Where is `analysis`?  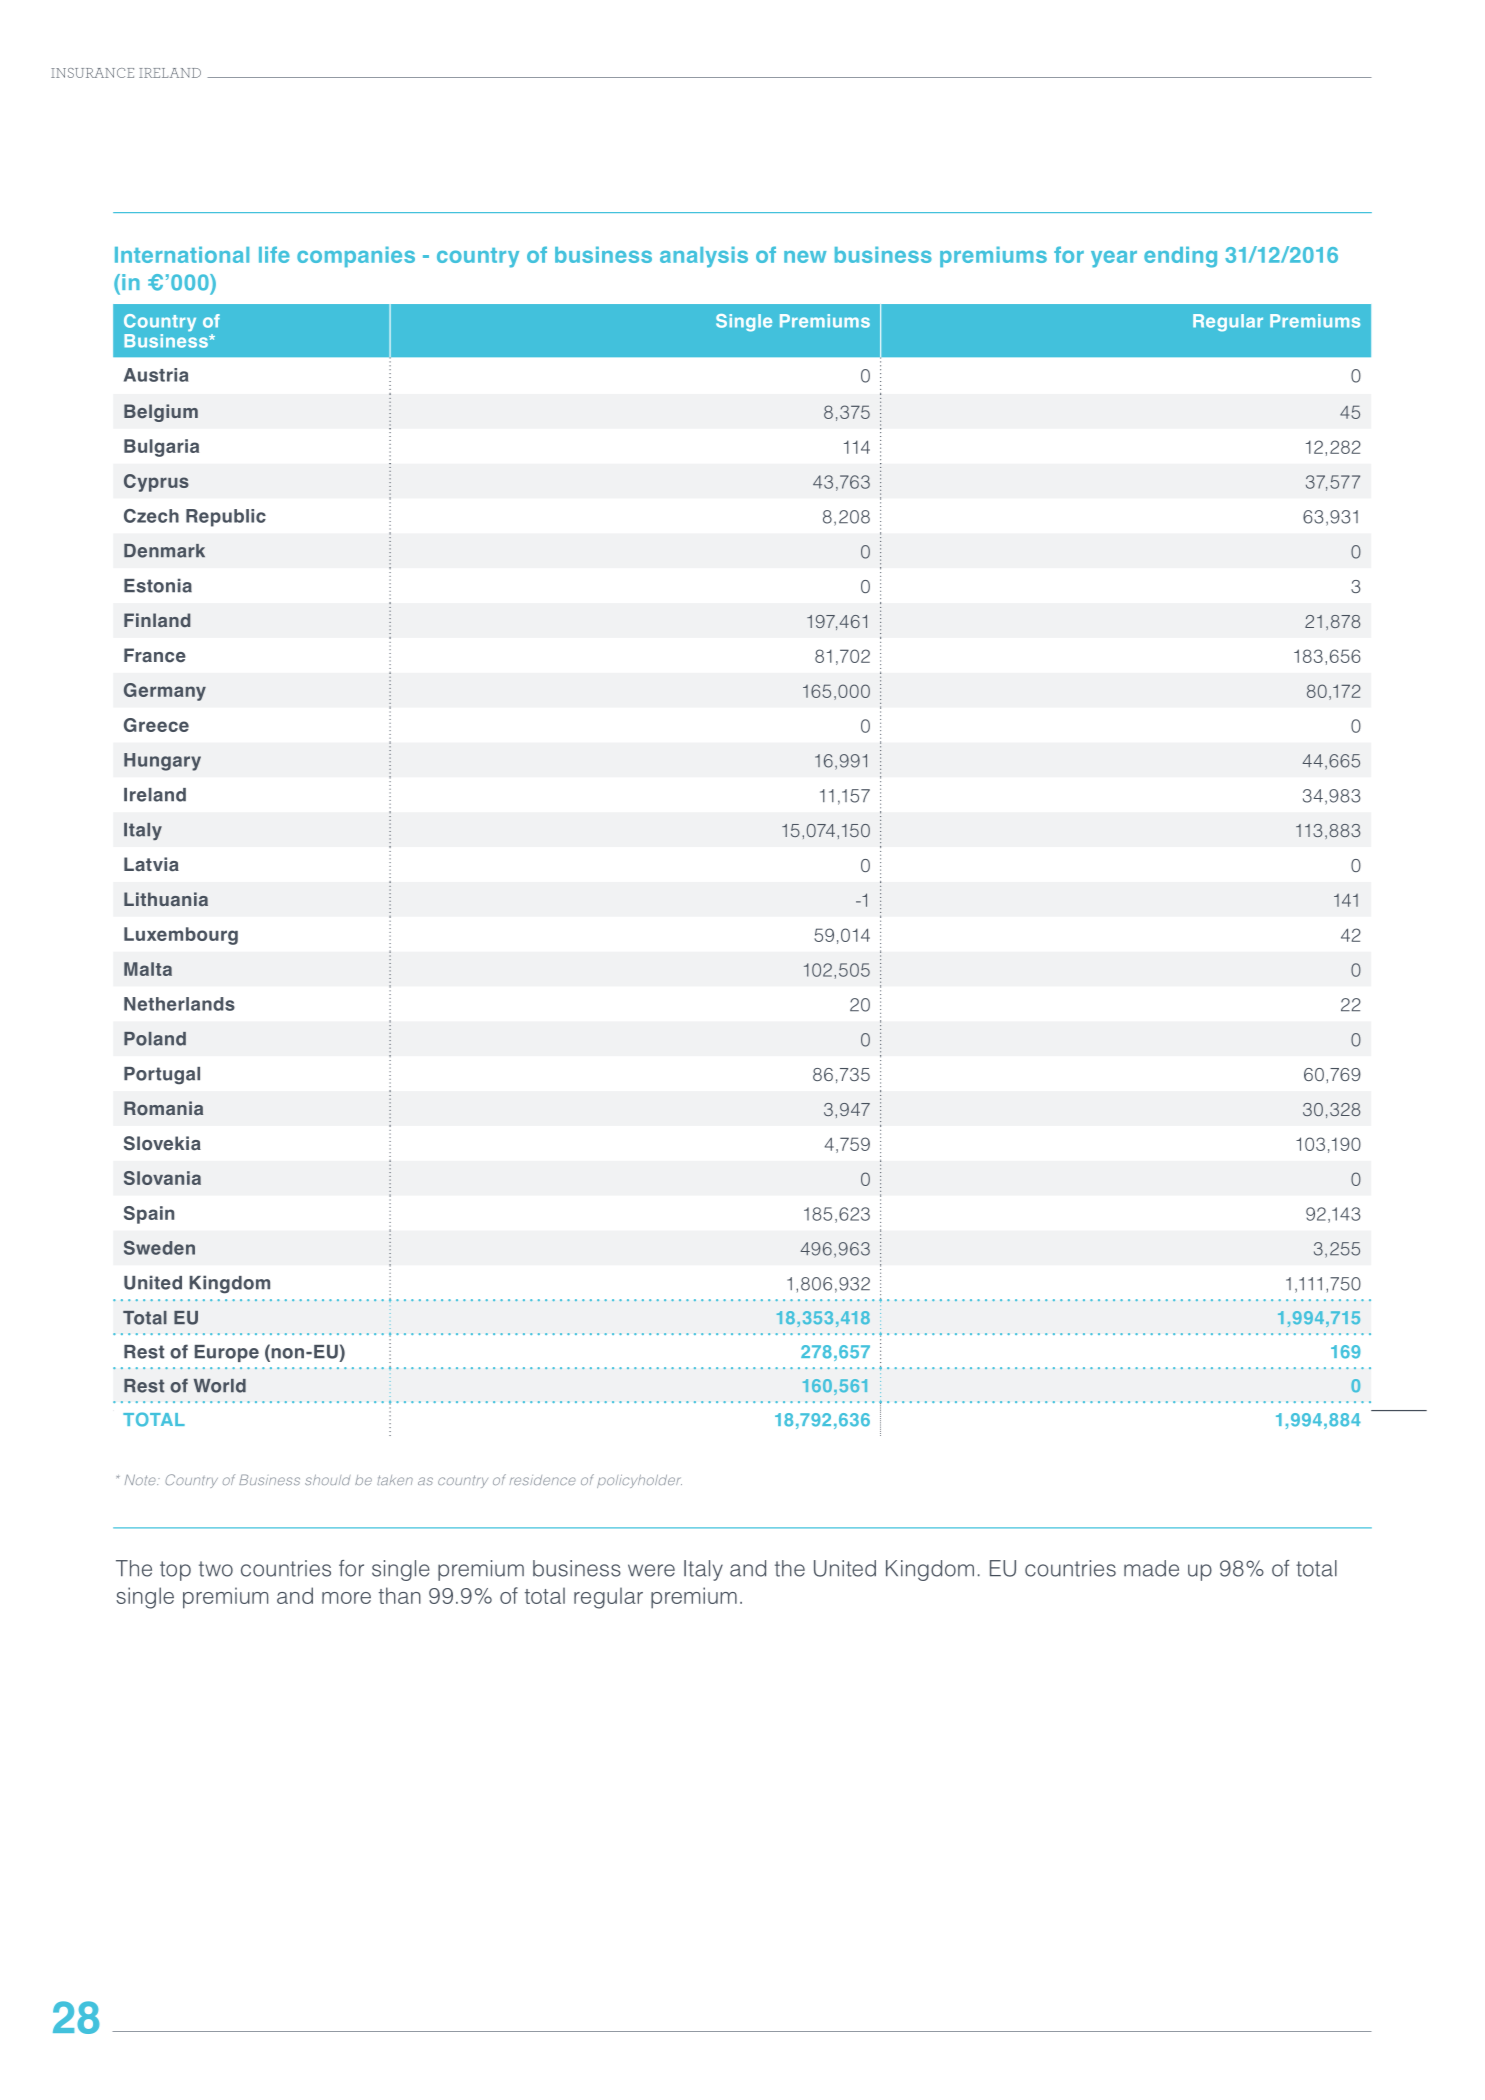 analysis is located at coordinates (704, 257).
